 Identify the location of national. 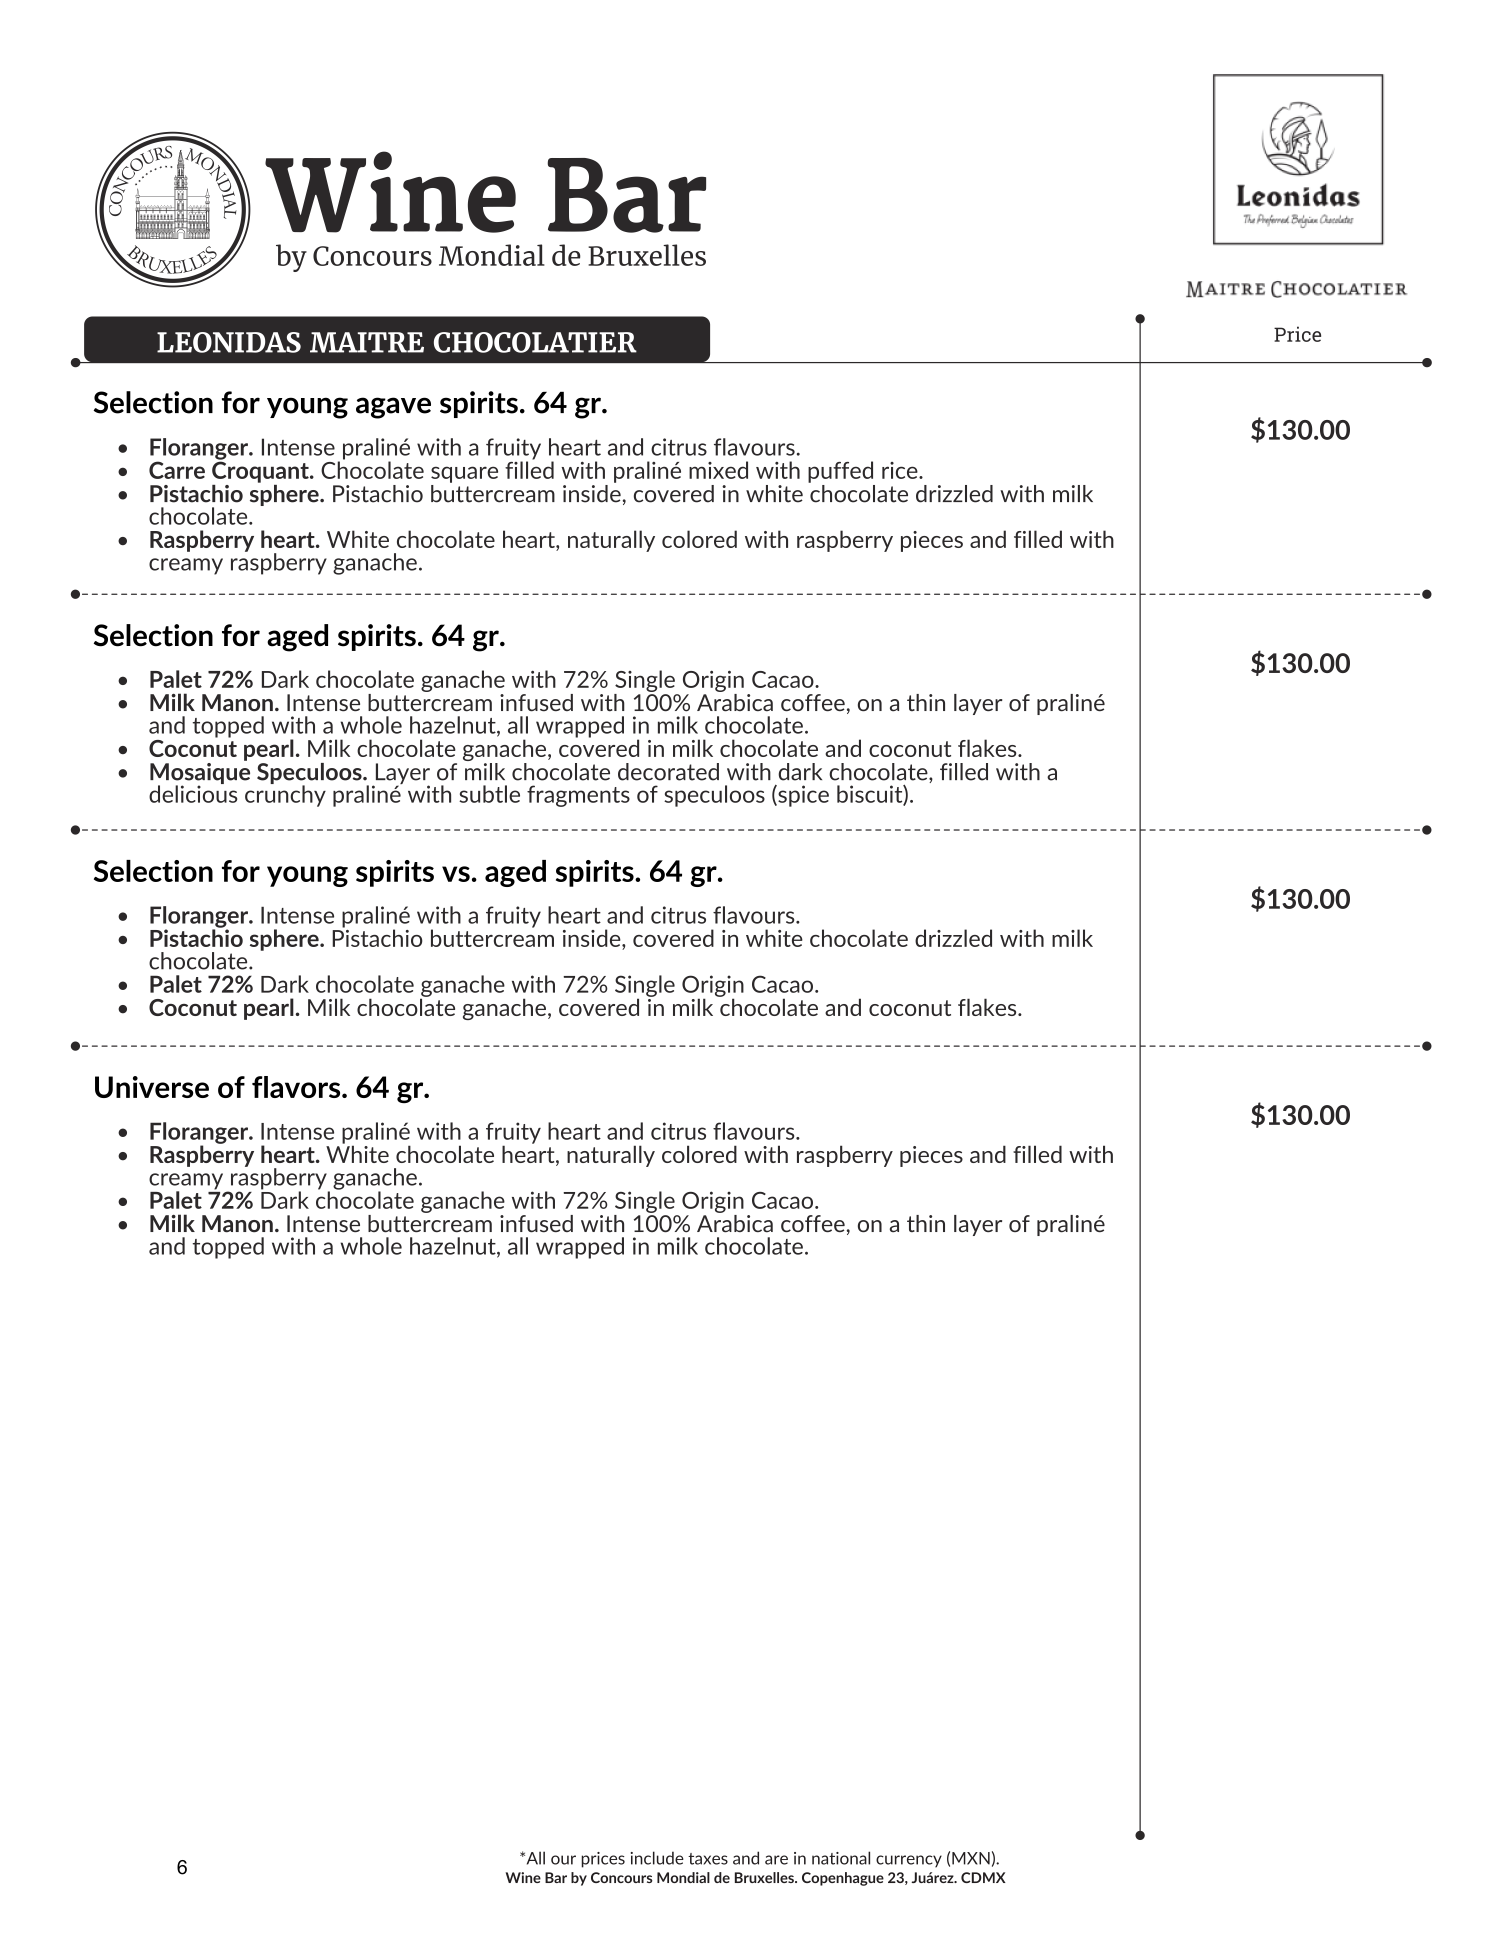
(841, 1858).
